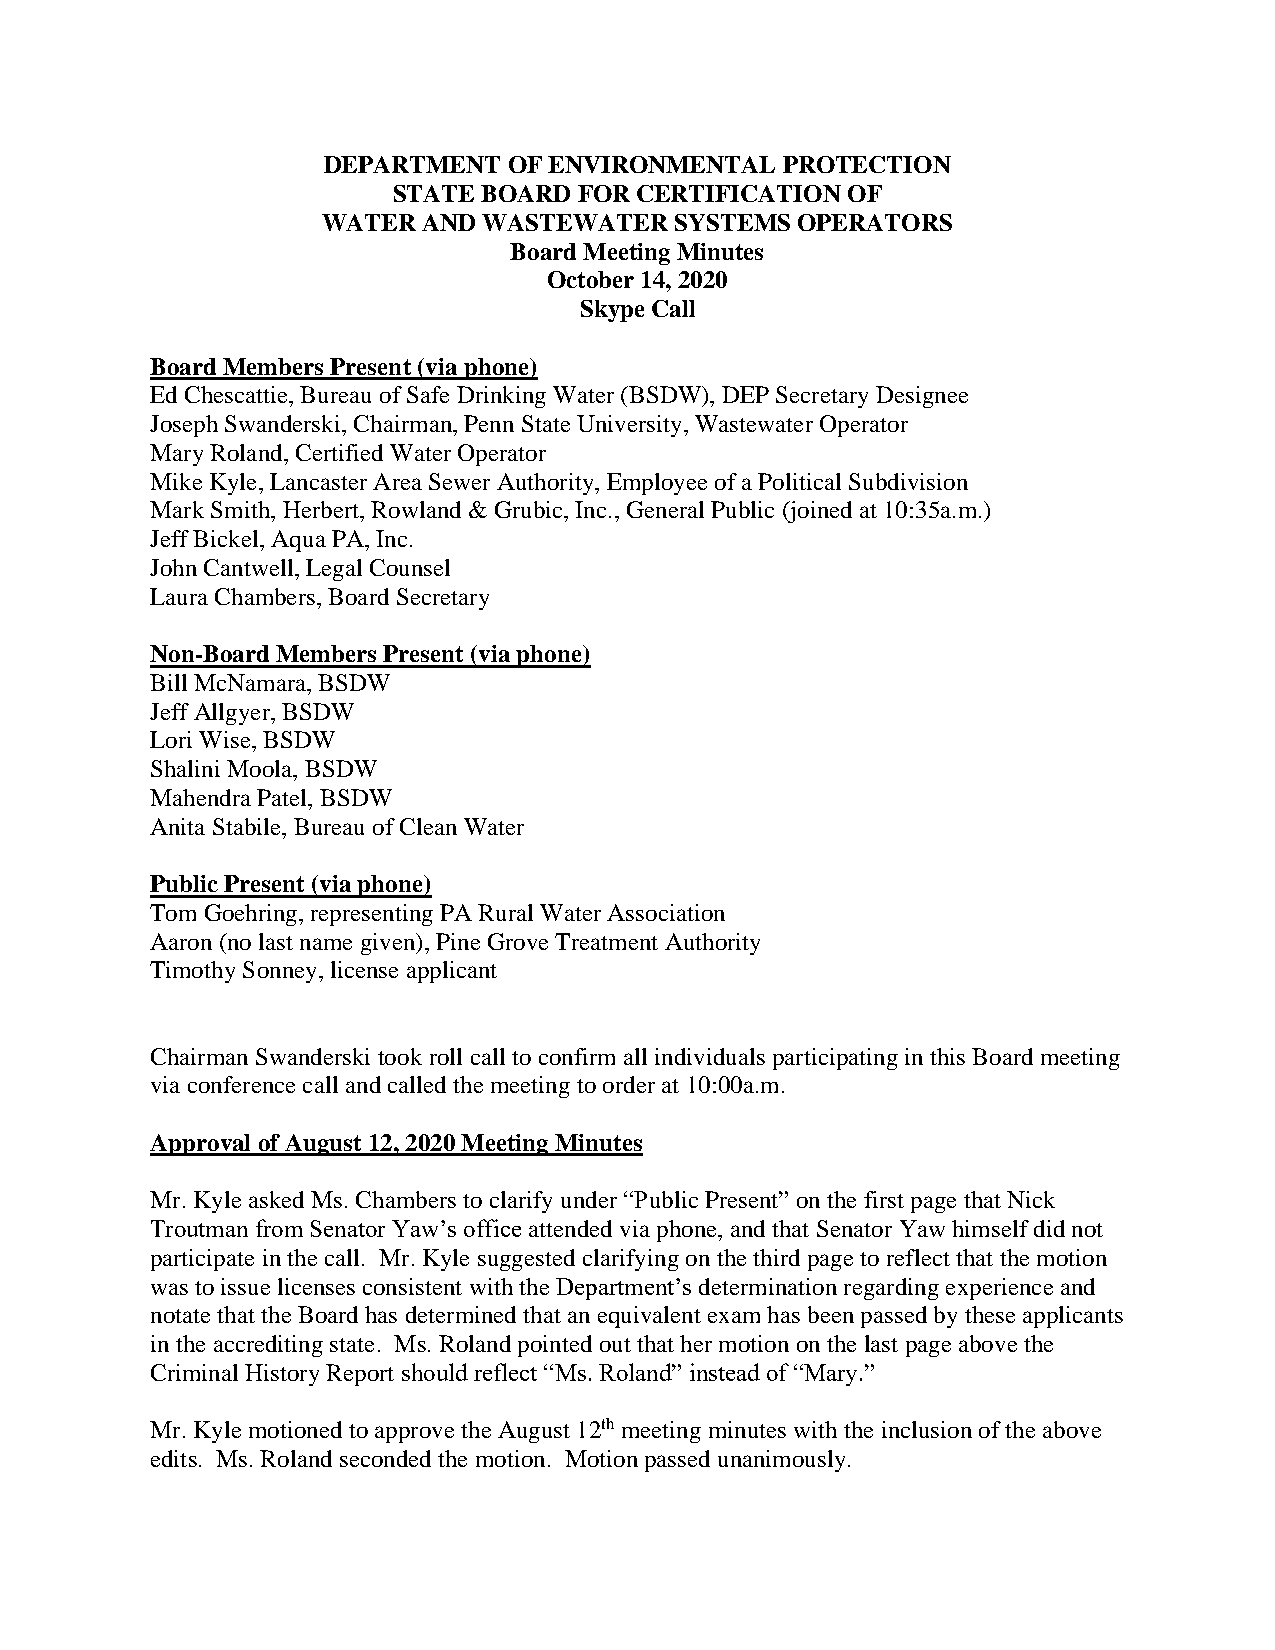 This screenshot has width=1275, height=1650. I want to click on FOR, so click(604, 193).
